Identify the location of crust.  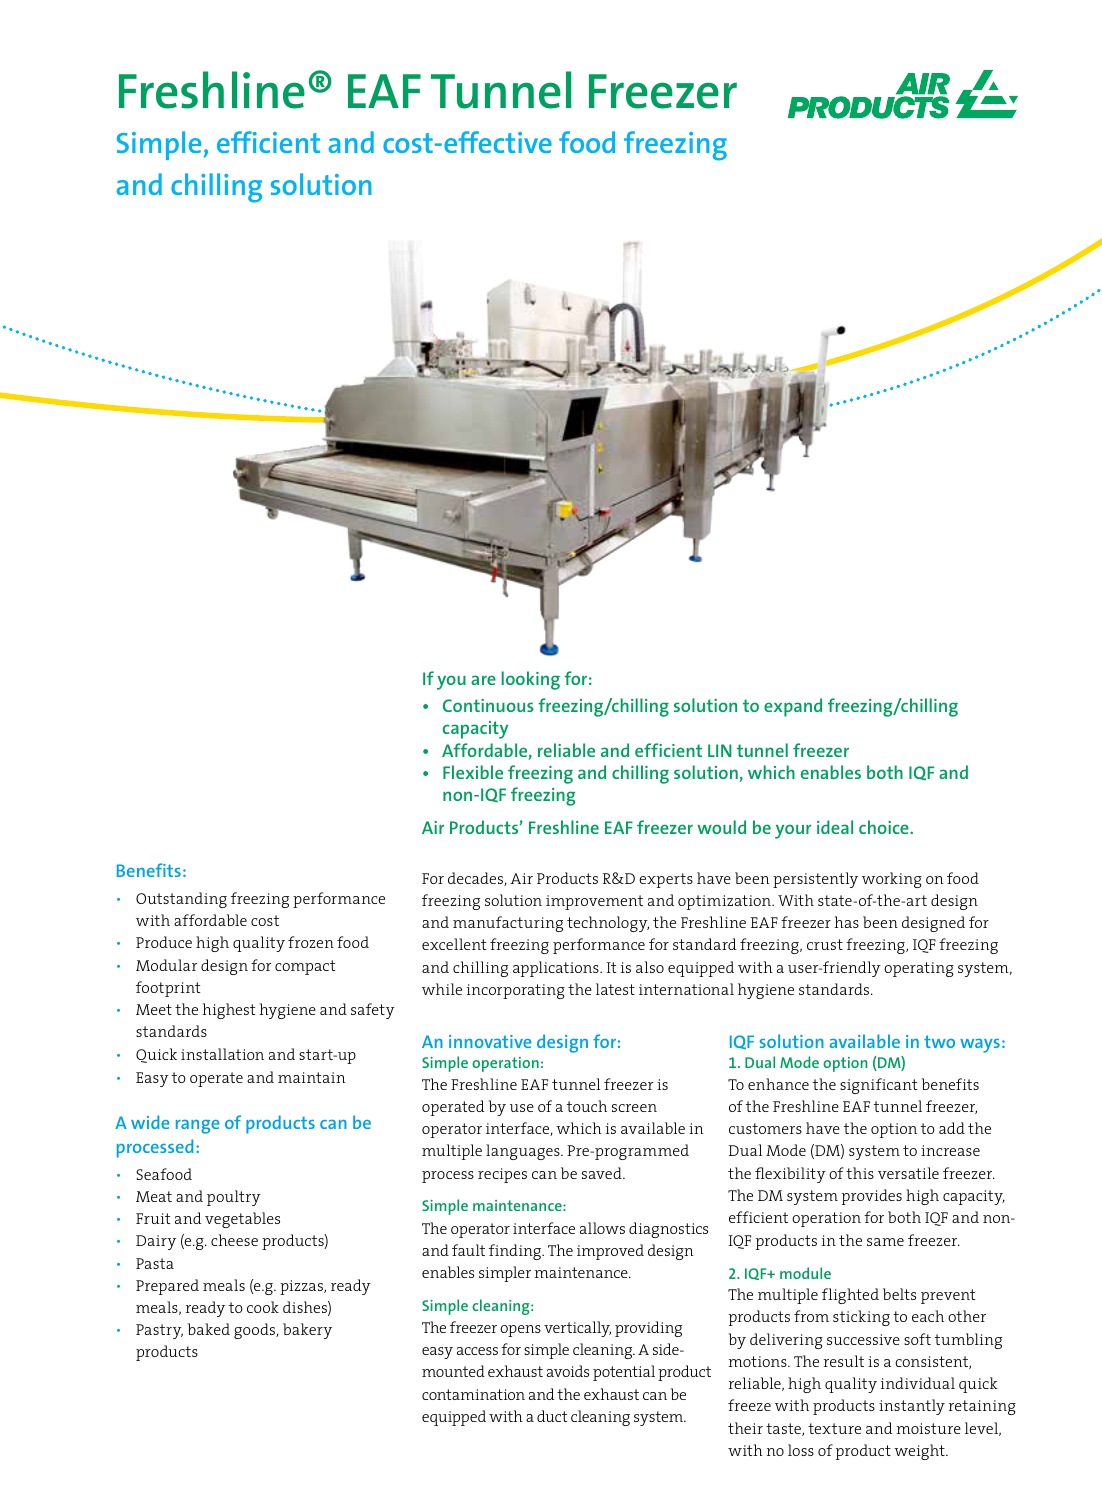
(825, 944).
